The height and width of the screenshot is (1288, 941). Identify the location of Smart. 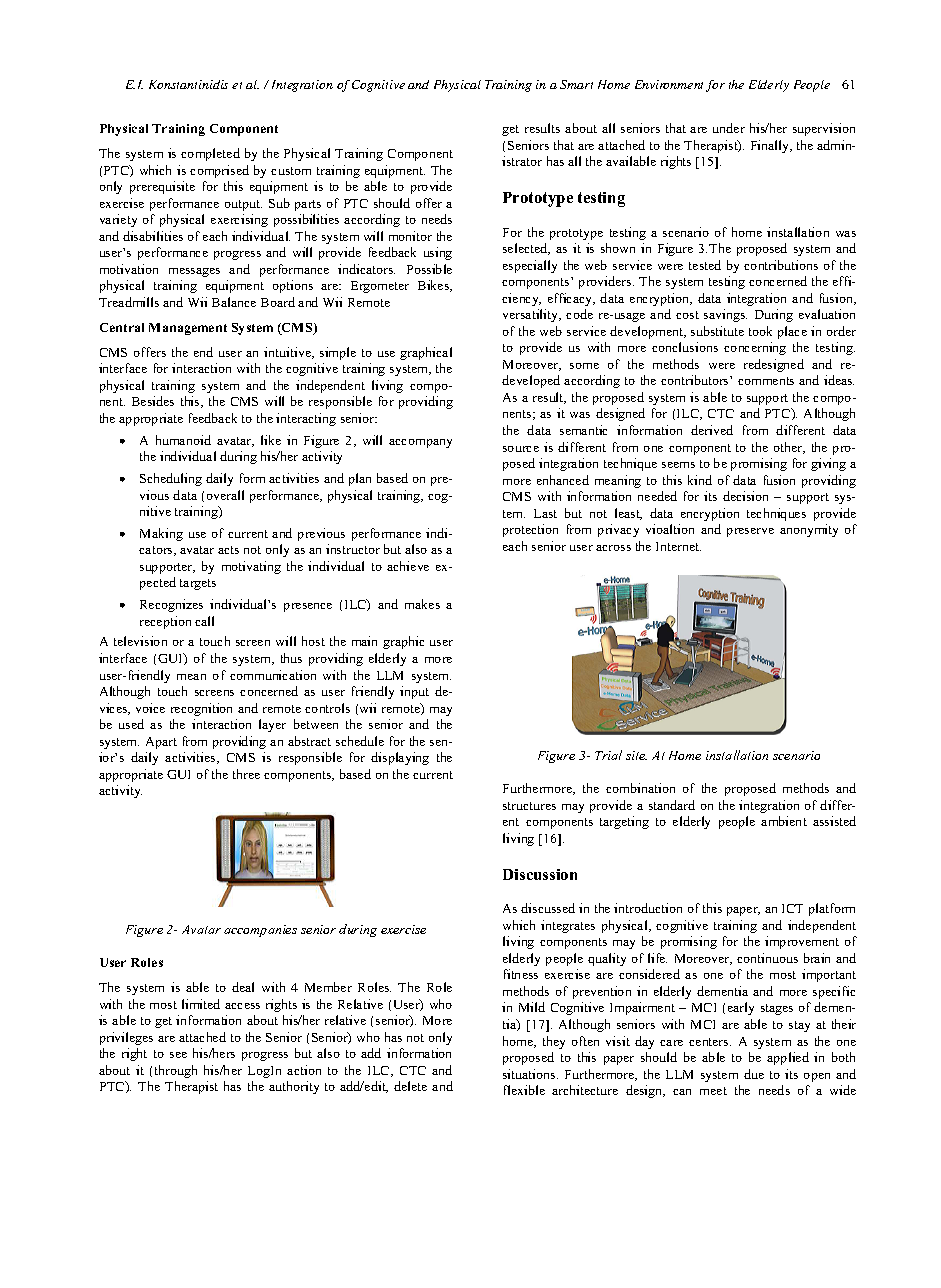
(576, 84).
